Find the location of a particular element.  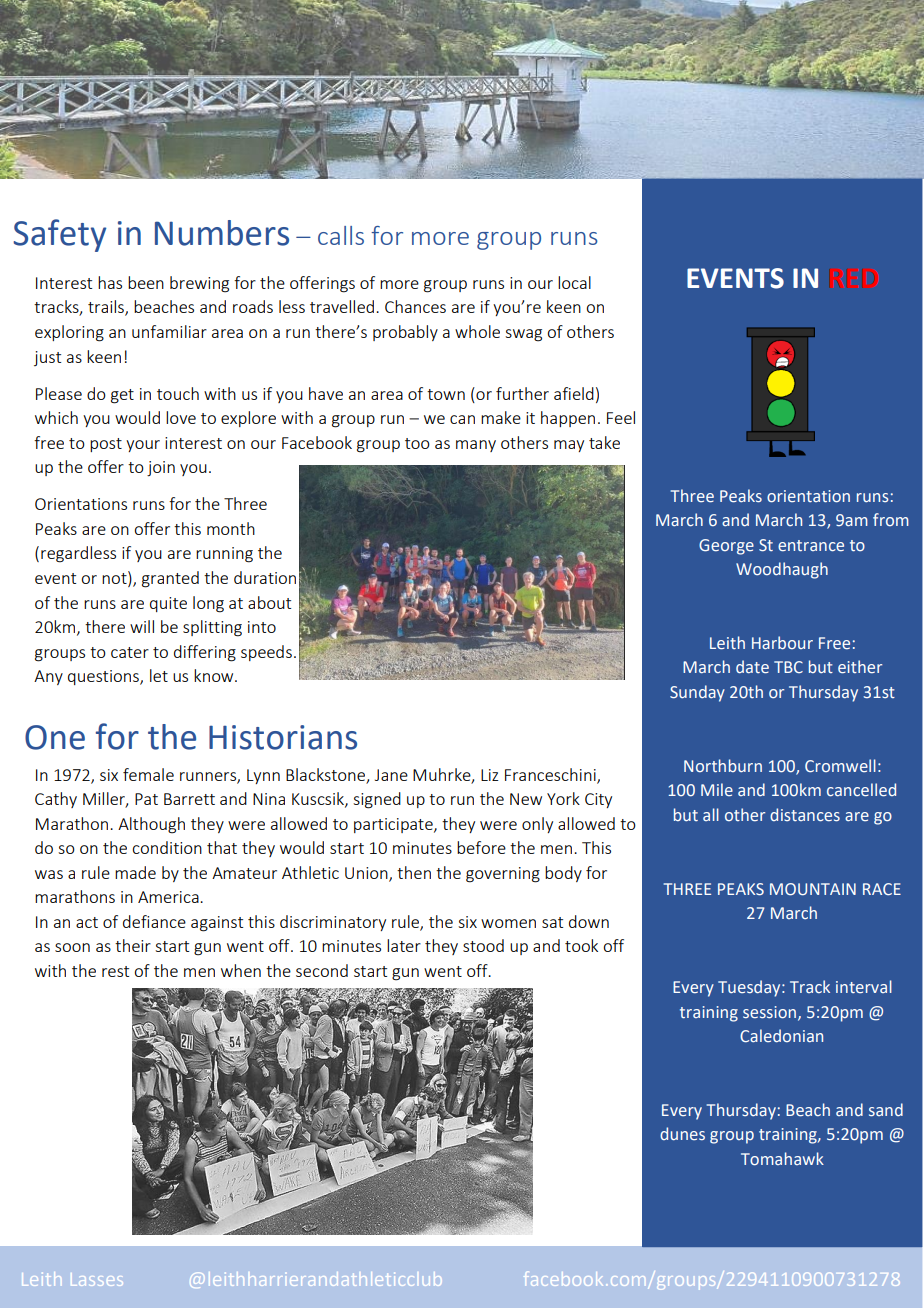

Tomahawk is located at coordinates (782, 1158).
